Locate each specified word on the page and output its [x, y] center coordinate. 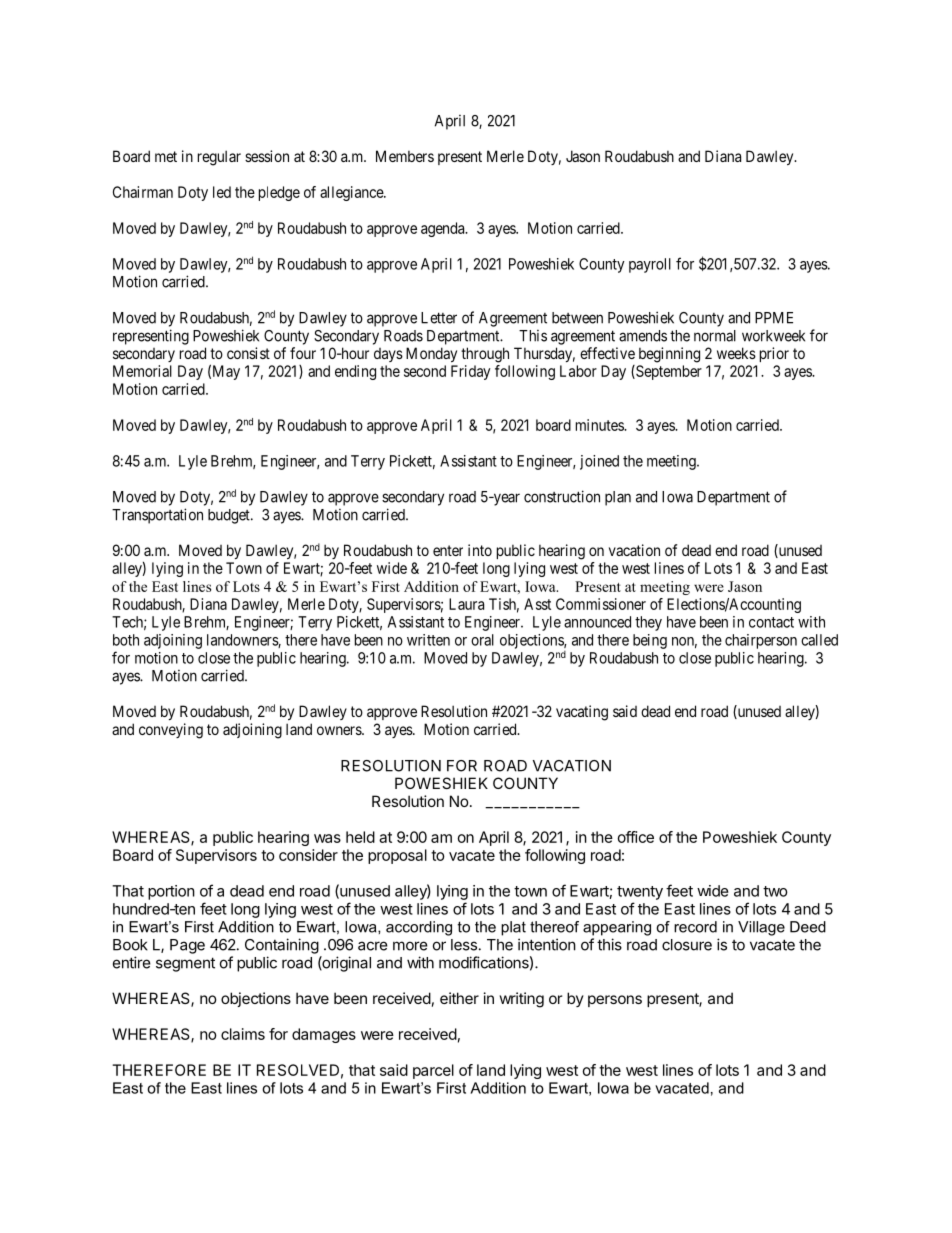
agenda [444, 229]
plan [618, 498]
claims [243, 1034]
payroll [650, 265]
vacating [582, 713]
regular [219, 158]
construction [562, 496]
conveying [171, 731]
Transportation [157, 516]
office [636, 837]
